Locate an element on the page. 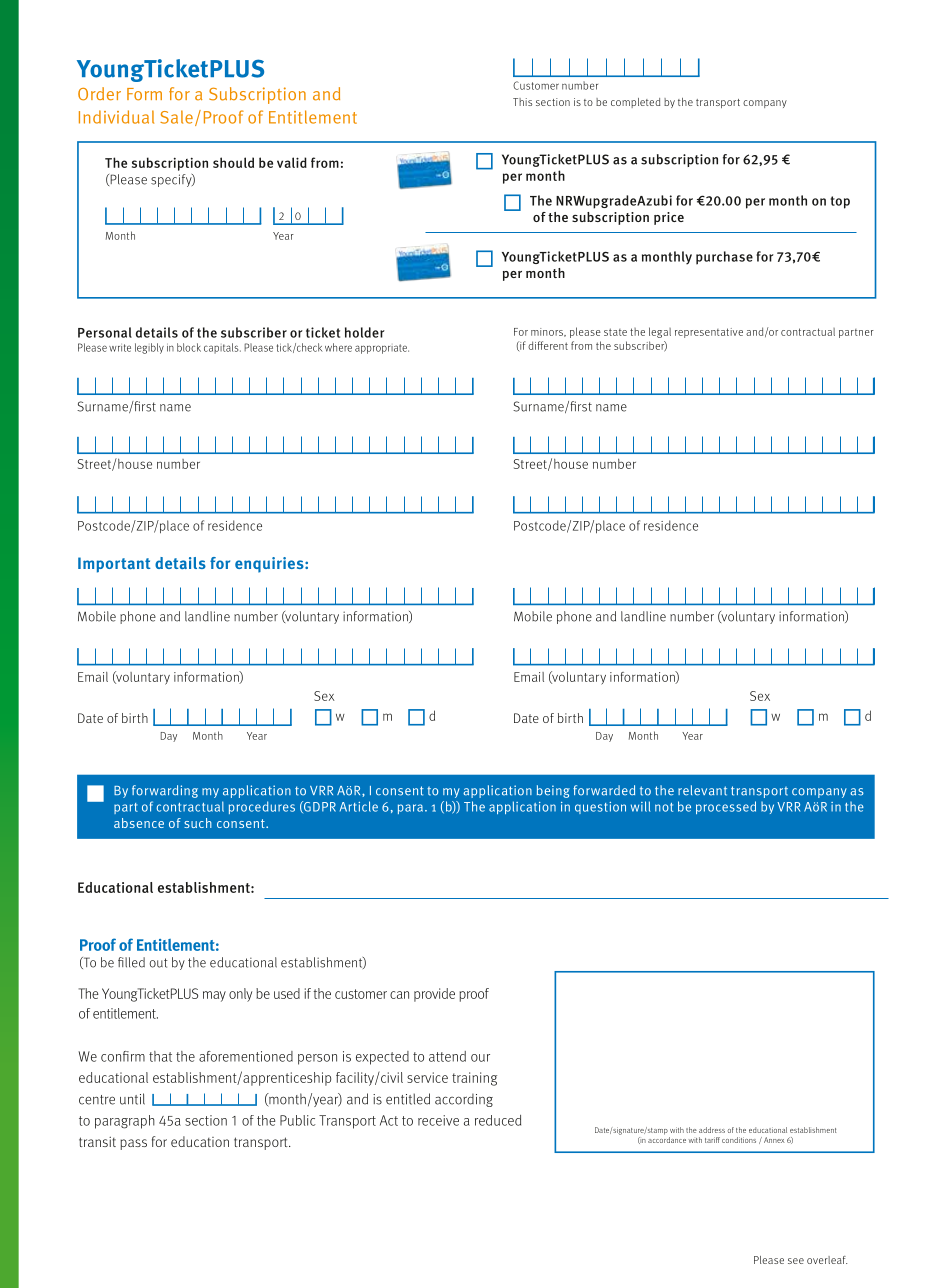 Image resolution: width=933 pixels, height=1288 pixels. completed is located at coordinates (635, 103).
